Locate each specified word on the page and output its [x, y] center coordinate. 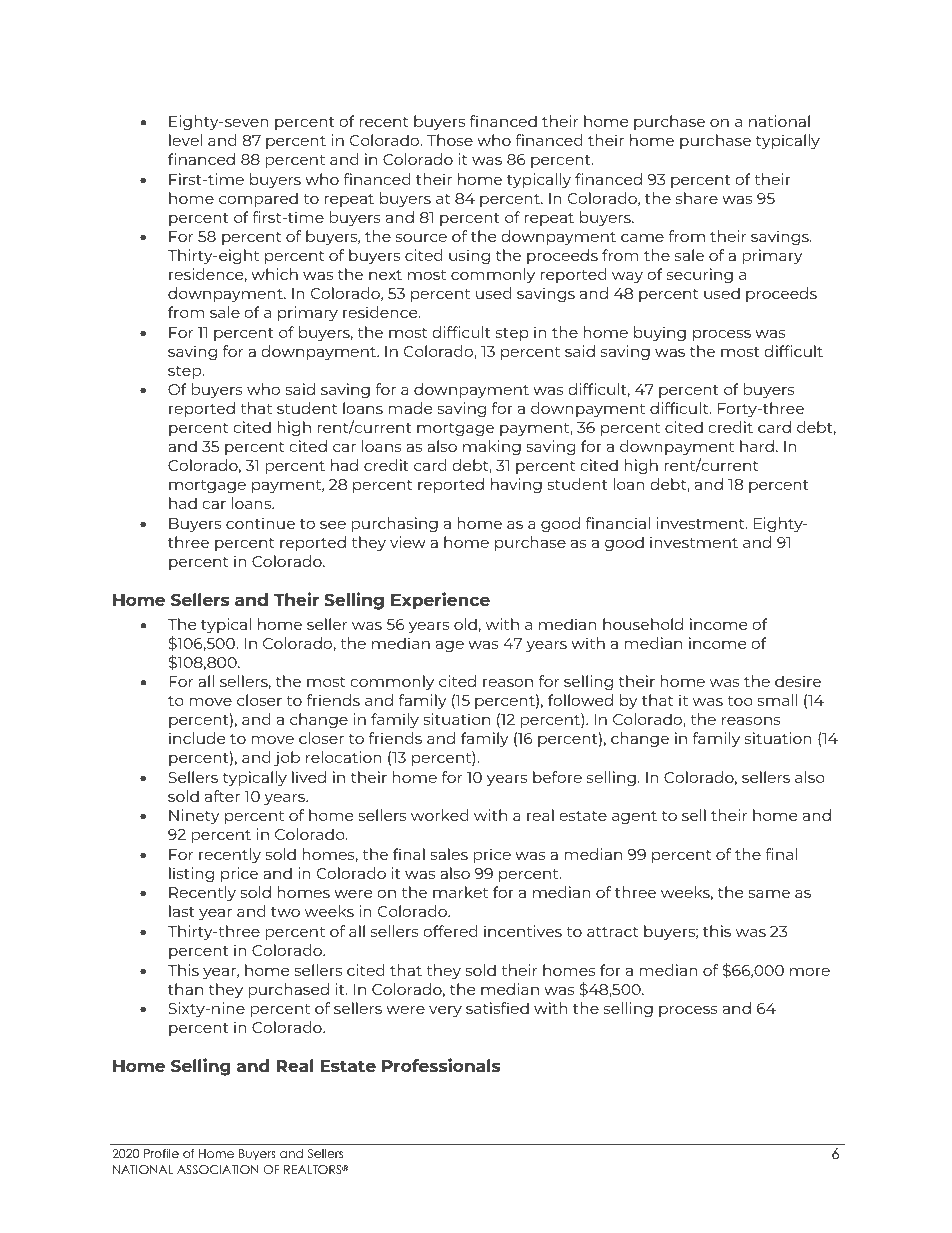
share [697, 198]
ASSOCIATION [218, 1170]
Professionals [441, 1065]
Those [450, 140]
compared [258, 199]
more [810, 971]
